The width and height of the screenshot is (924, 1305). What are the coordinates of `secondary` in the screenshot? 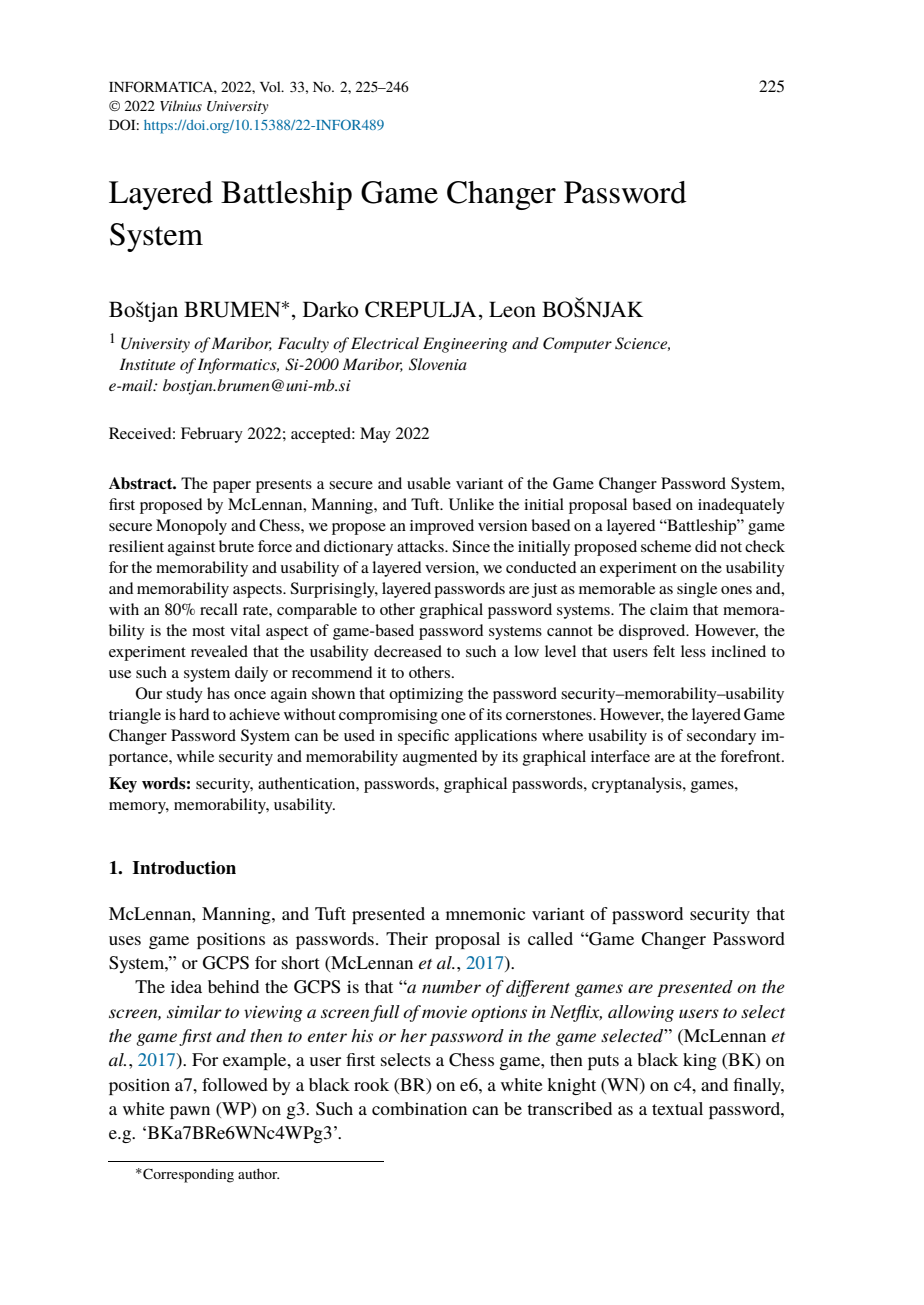 It's located at (721, 737).
